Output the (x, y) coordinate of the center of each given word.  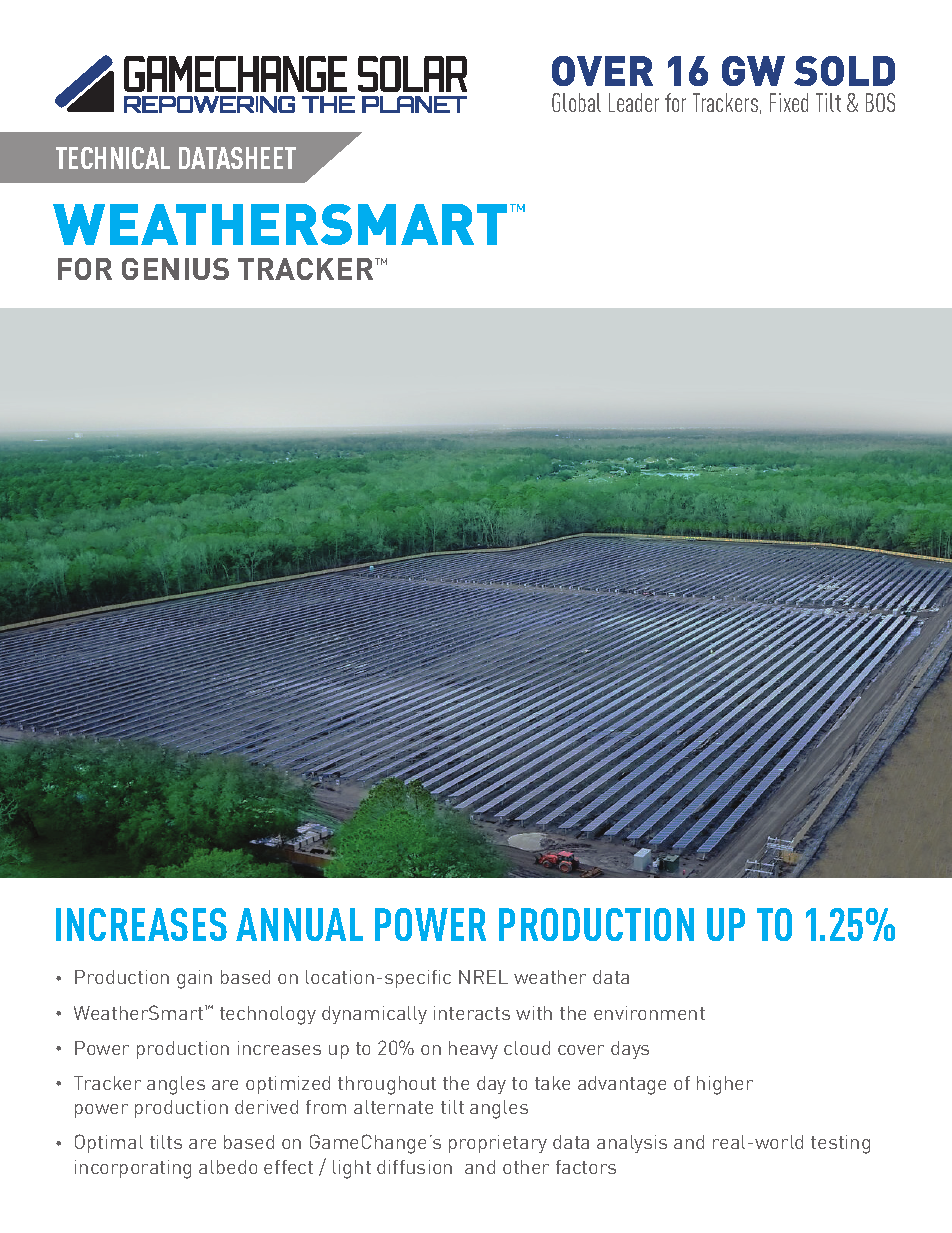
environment (649, 1013)
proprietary (498, 1144)
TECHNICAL (113, 158)
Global (576, 102)
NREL (483, 977)
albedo (228, 1167)
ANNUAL (299, 924)
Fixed (789, 102)
